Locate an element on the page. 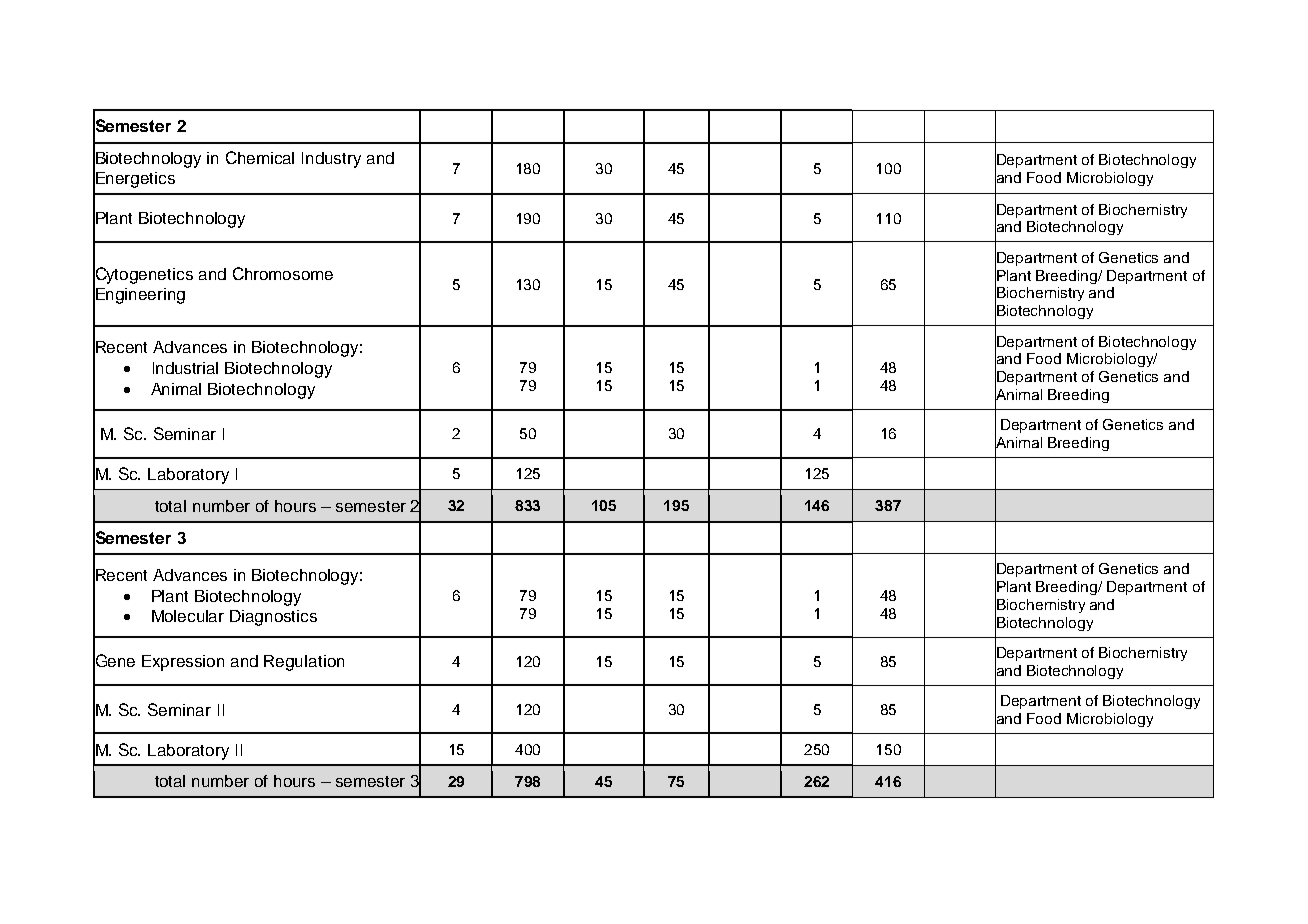 The width and height of the page is (1308, 924). Chemical is located at coordinates (260, 157).
